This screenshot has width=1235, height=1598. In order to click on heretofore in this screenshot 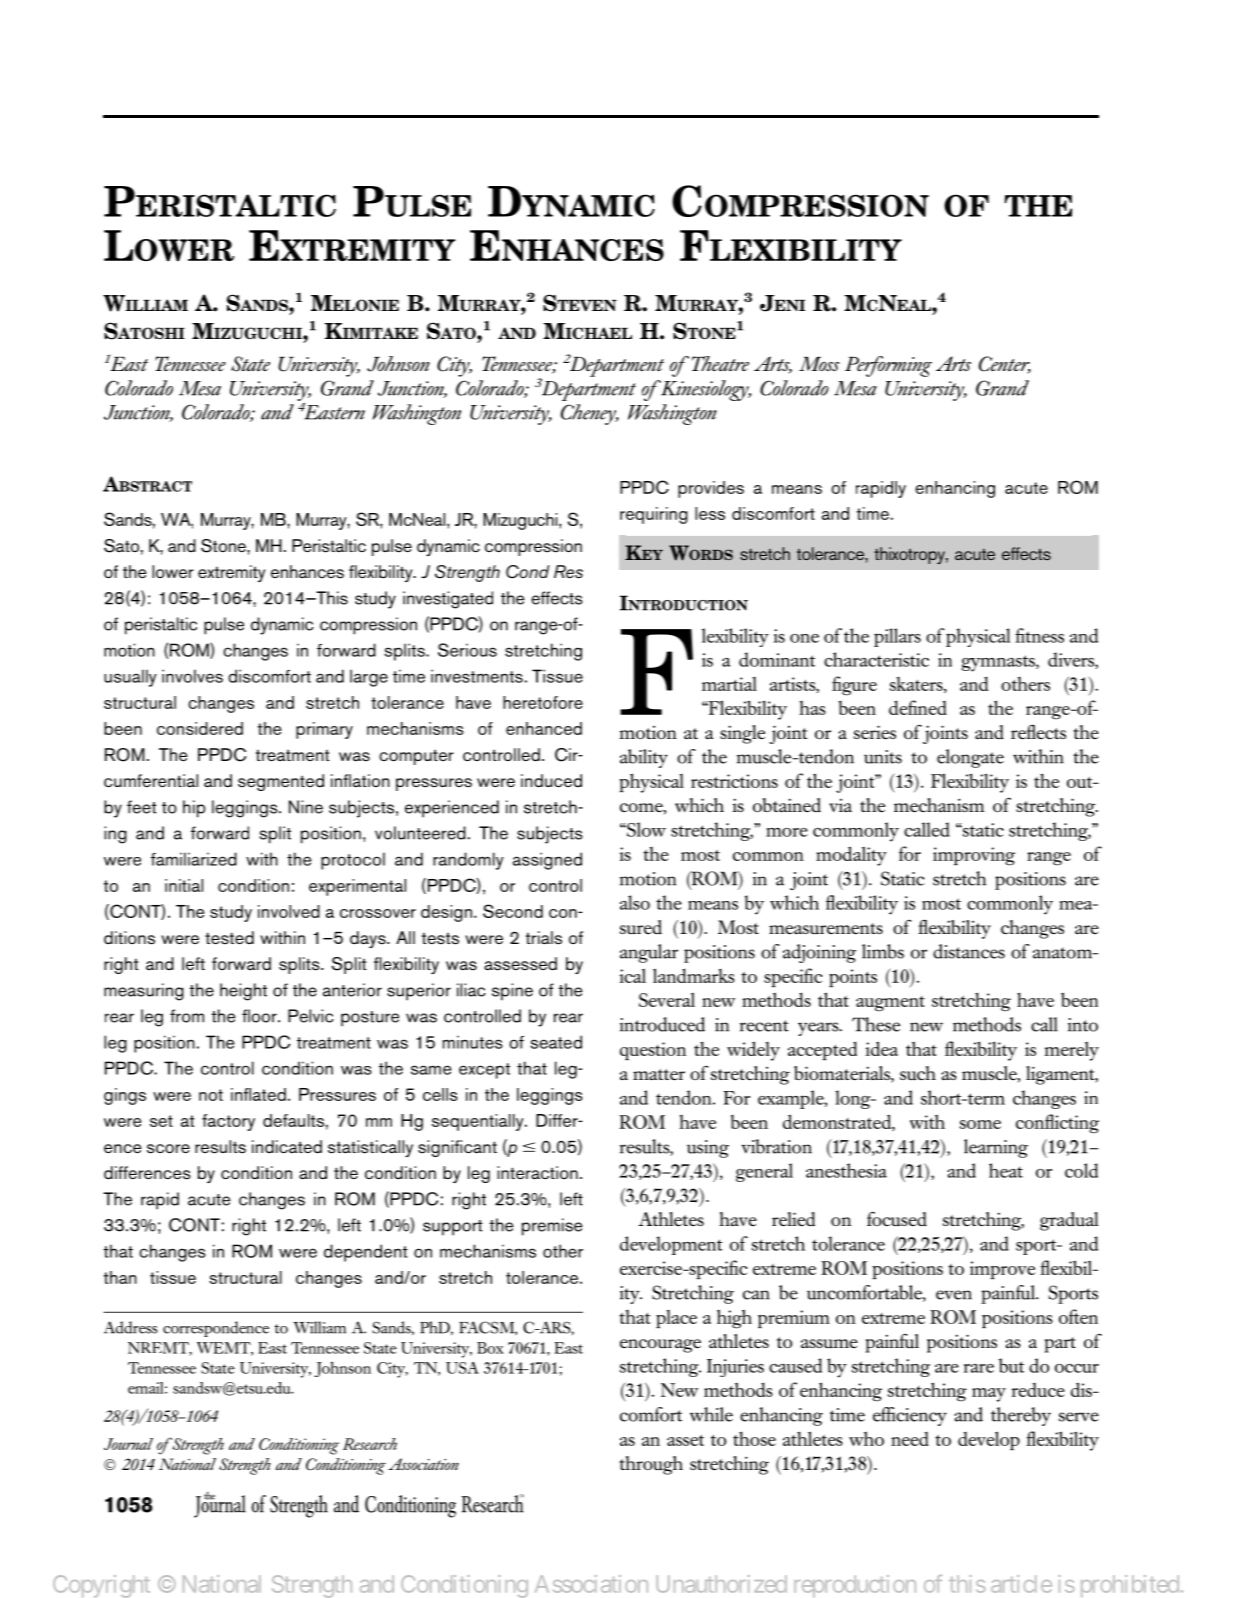, I will do `click(543, 702)`.
